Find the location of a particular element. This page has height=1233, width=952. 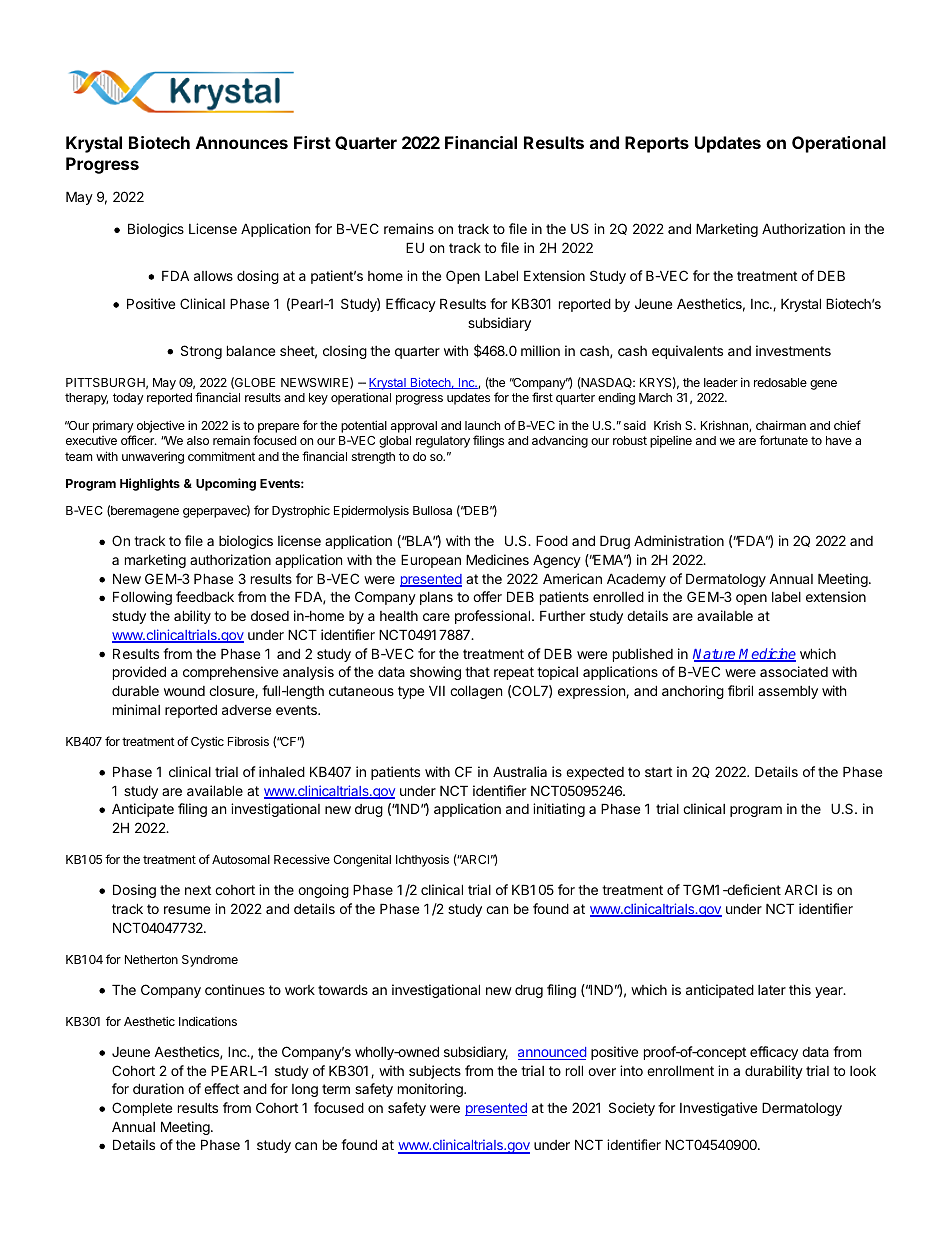

start is located at coordinates (658, 772).
